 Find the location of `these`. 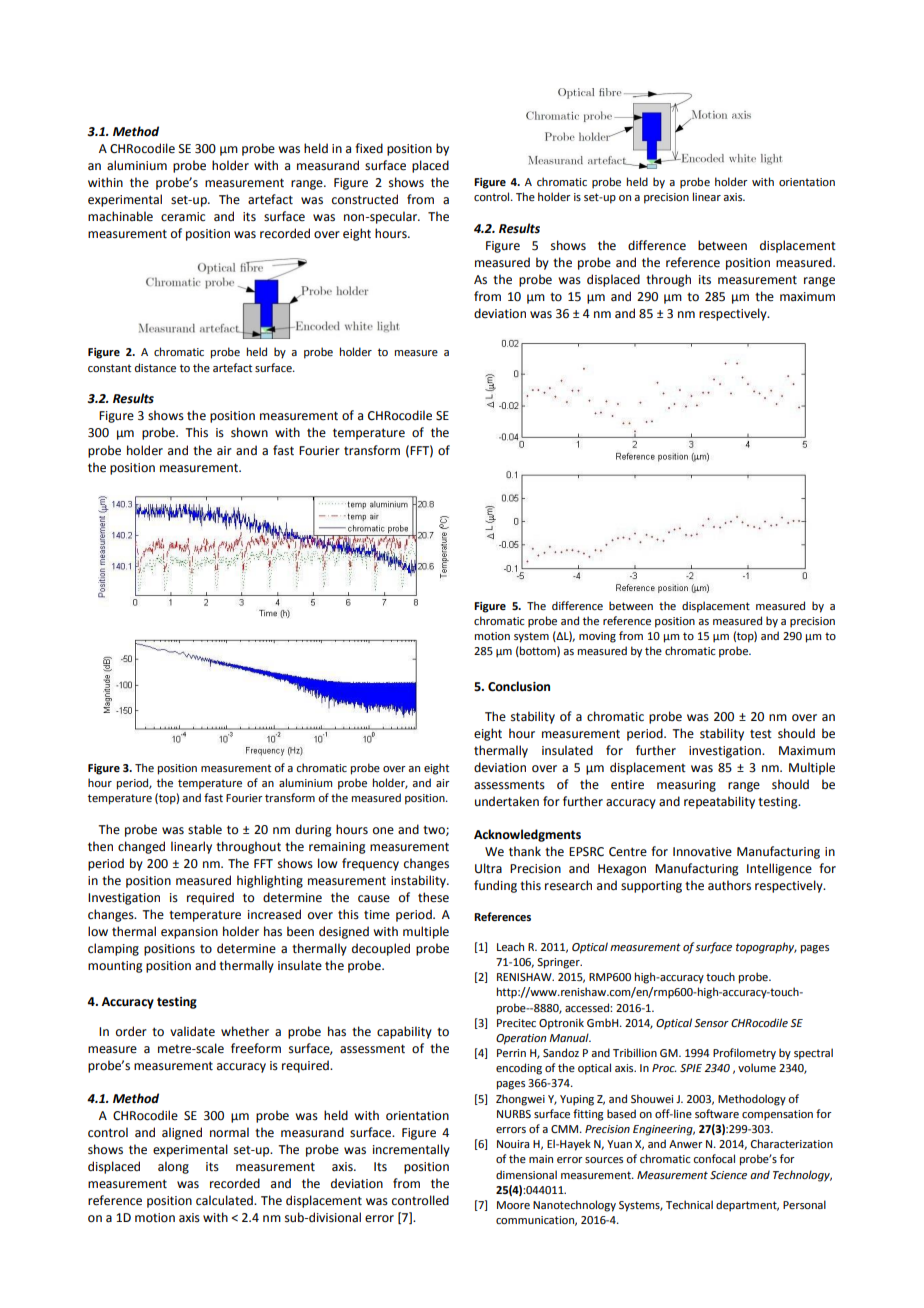

these is located at coordinates (433, 897).
